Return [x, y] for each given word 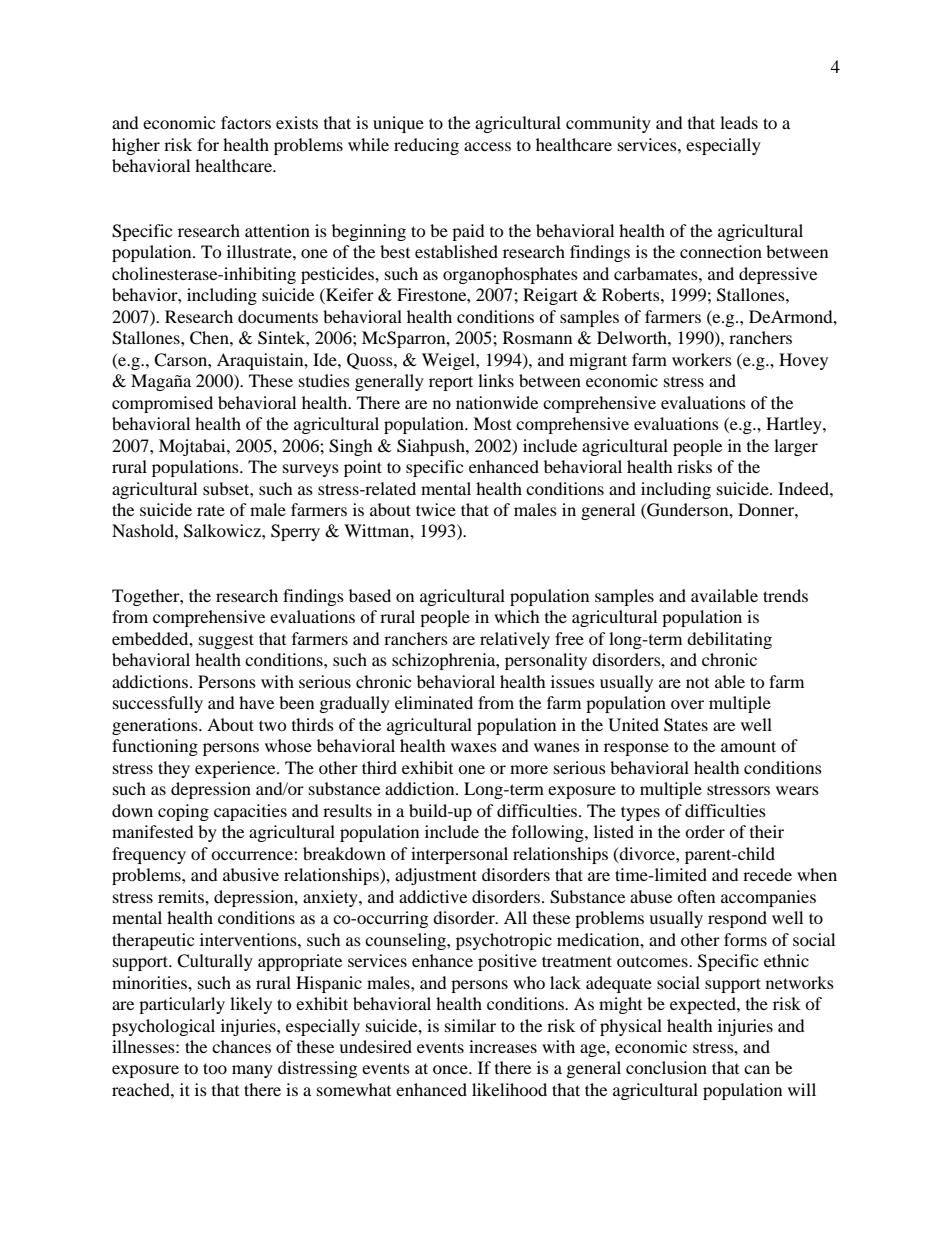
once [451, 1069]
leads [739, 122]
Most [492, 423]
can [757, 1069]
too [215, 1068]
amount [748, 746]
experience [236, 769]
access [487, 146]
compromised [162, 404]
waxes [474, 747]
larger [796, 447]
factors [246, 122]
